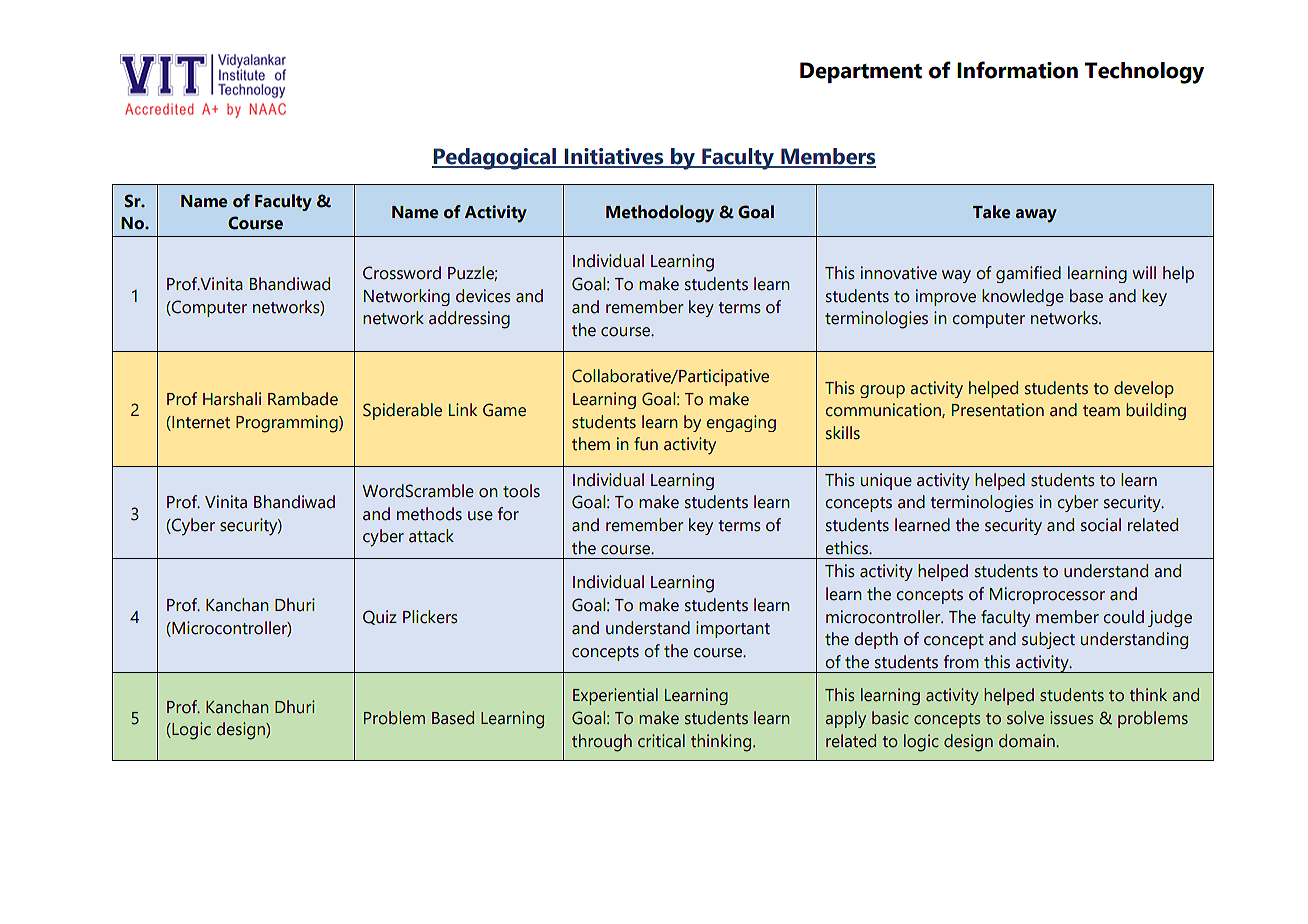 The height and width of the screenshot is (924, 1308). I want to click on team, so click(1101, 411).
